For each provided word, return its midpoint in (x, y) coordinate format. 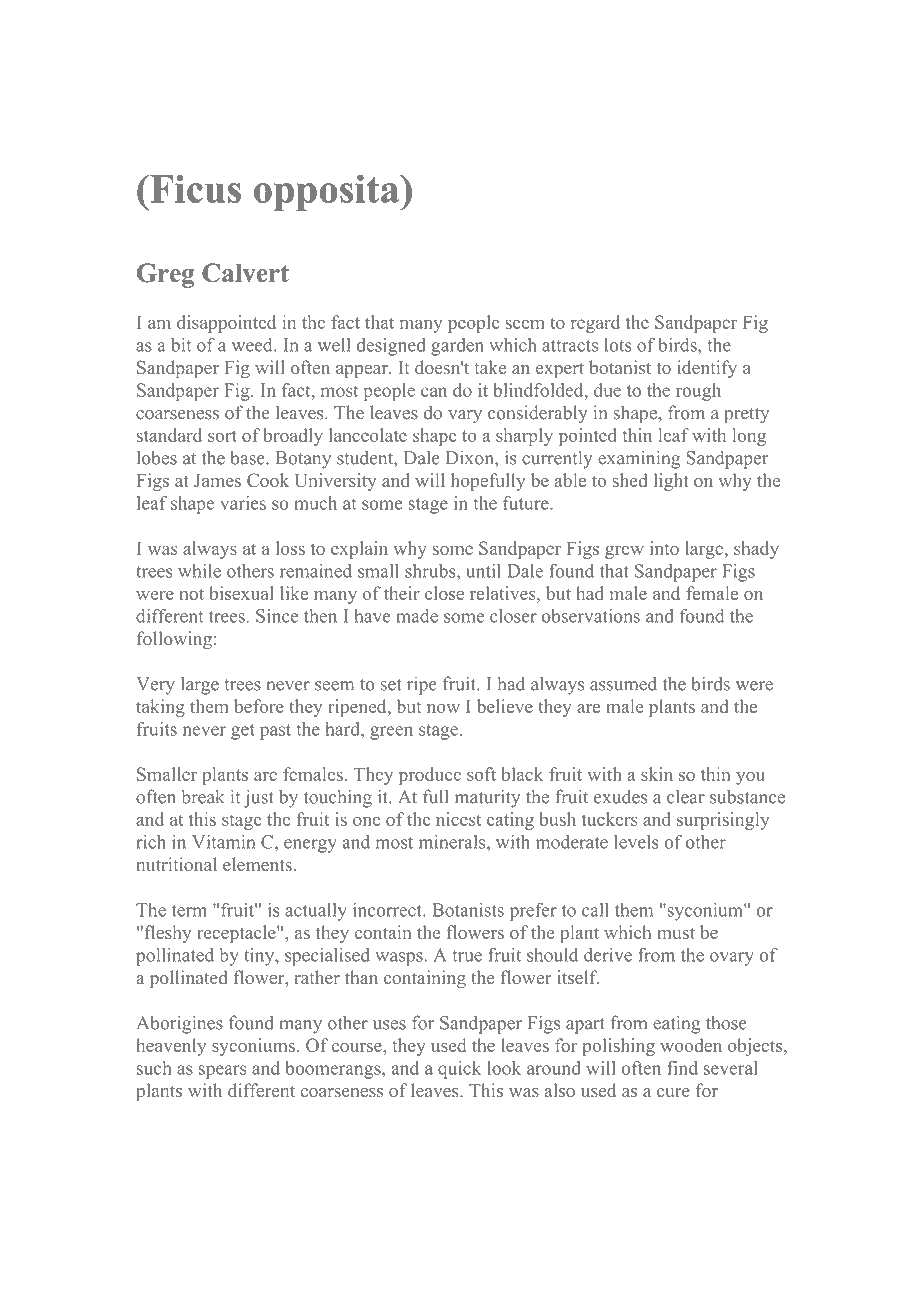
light (671, 482)
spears (223, 1072)
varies (243, 503)
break (203, 796)
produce (430, 776)
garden (457, 347)
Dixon (471, 458)
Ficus (194, 188)
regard (595, 324)
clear (686, 797)
